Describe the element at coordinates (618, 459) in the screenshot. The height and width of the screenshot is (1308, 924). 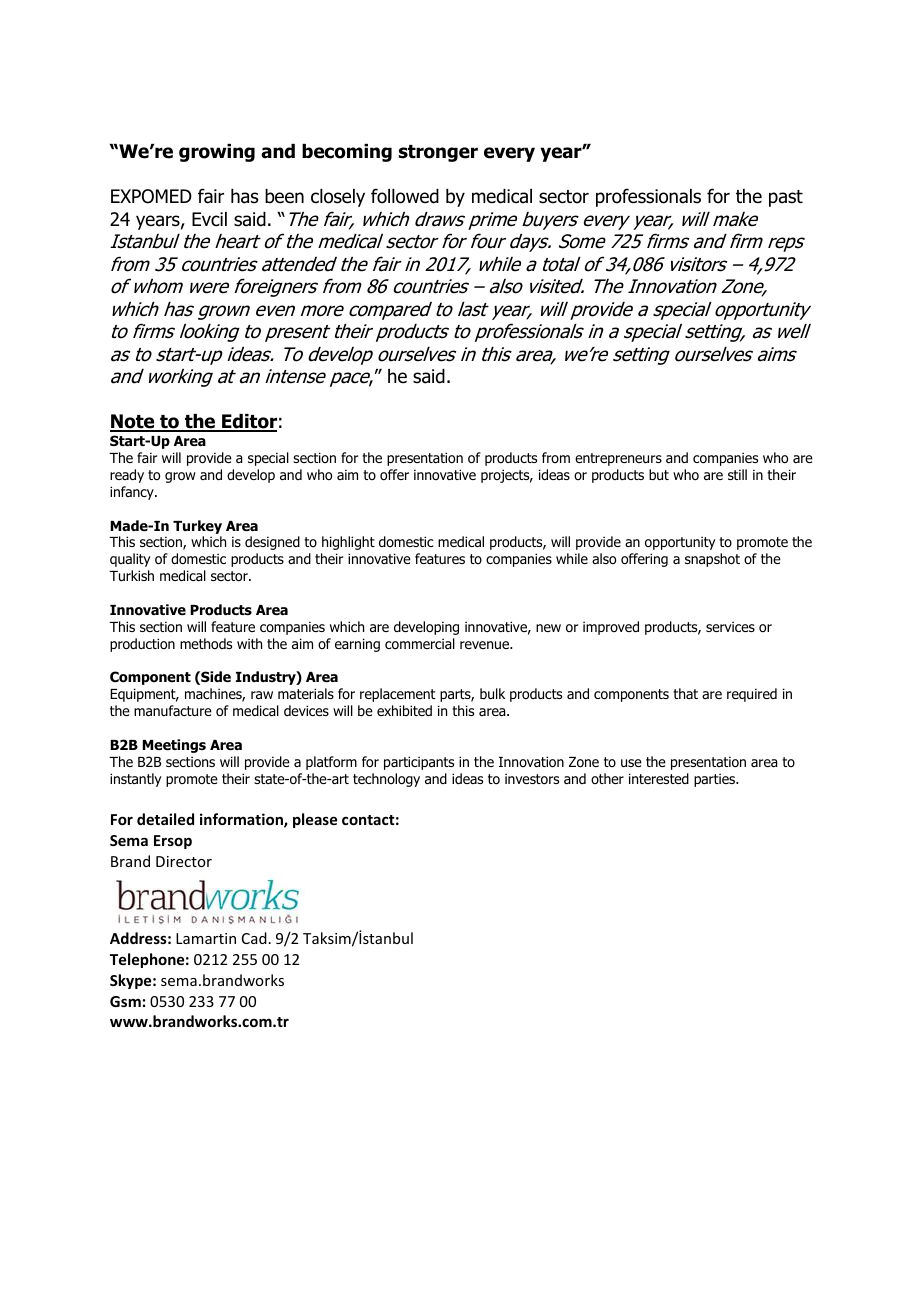
I see `entrepreneurs` at that location.
